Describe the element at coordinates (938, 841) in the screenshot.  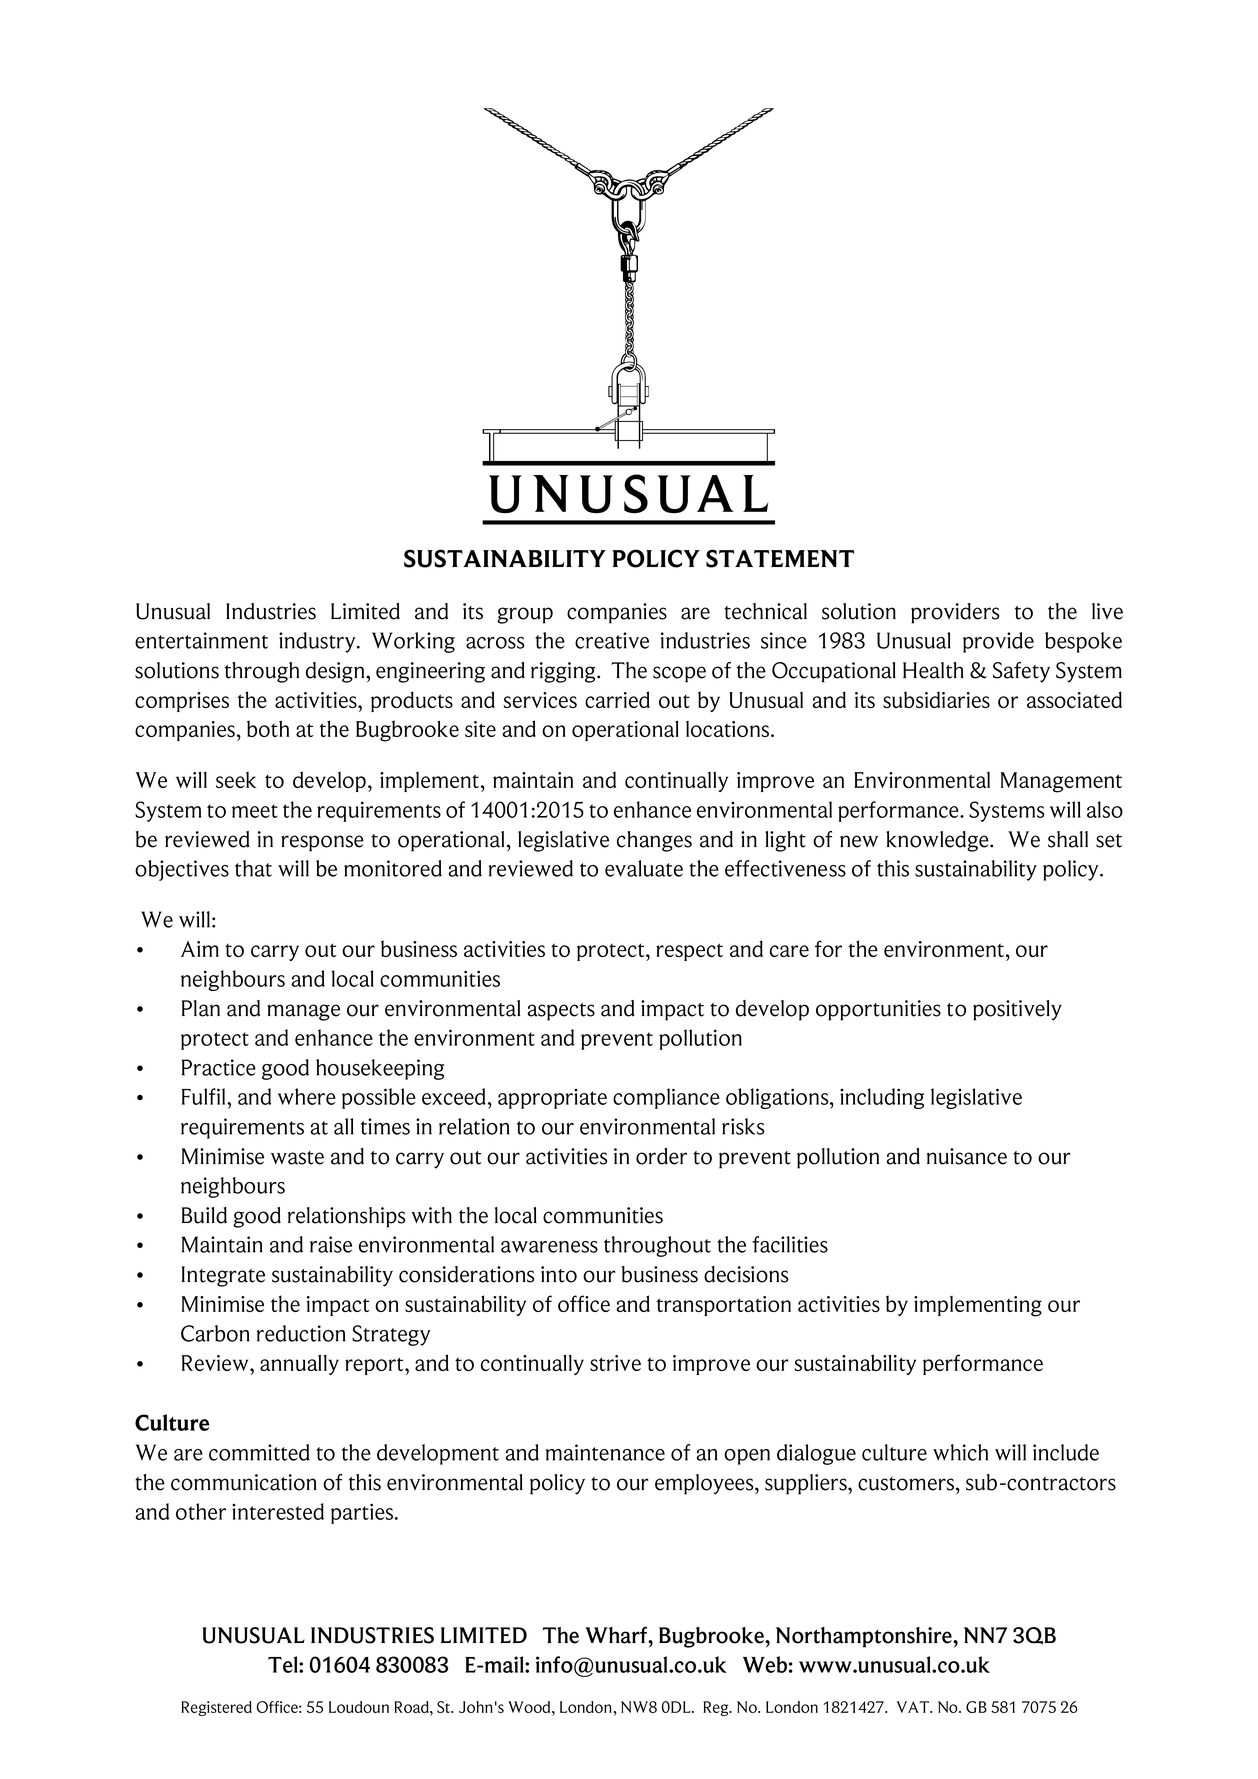
I see `knowledge` at that location.
